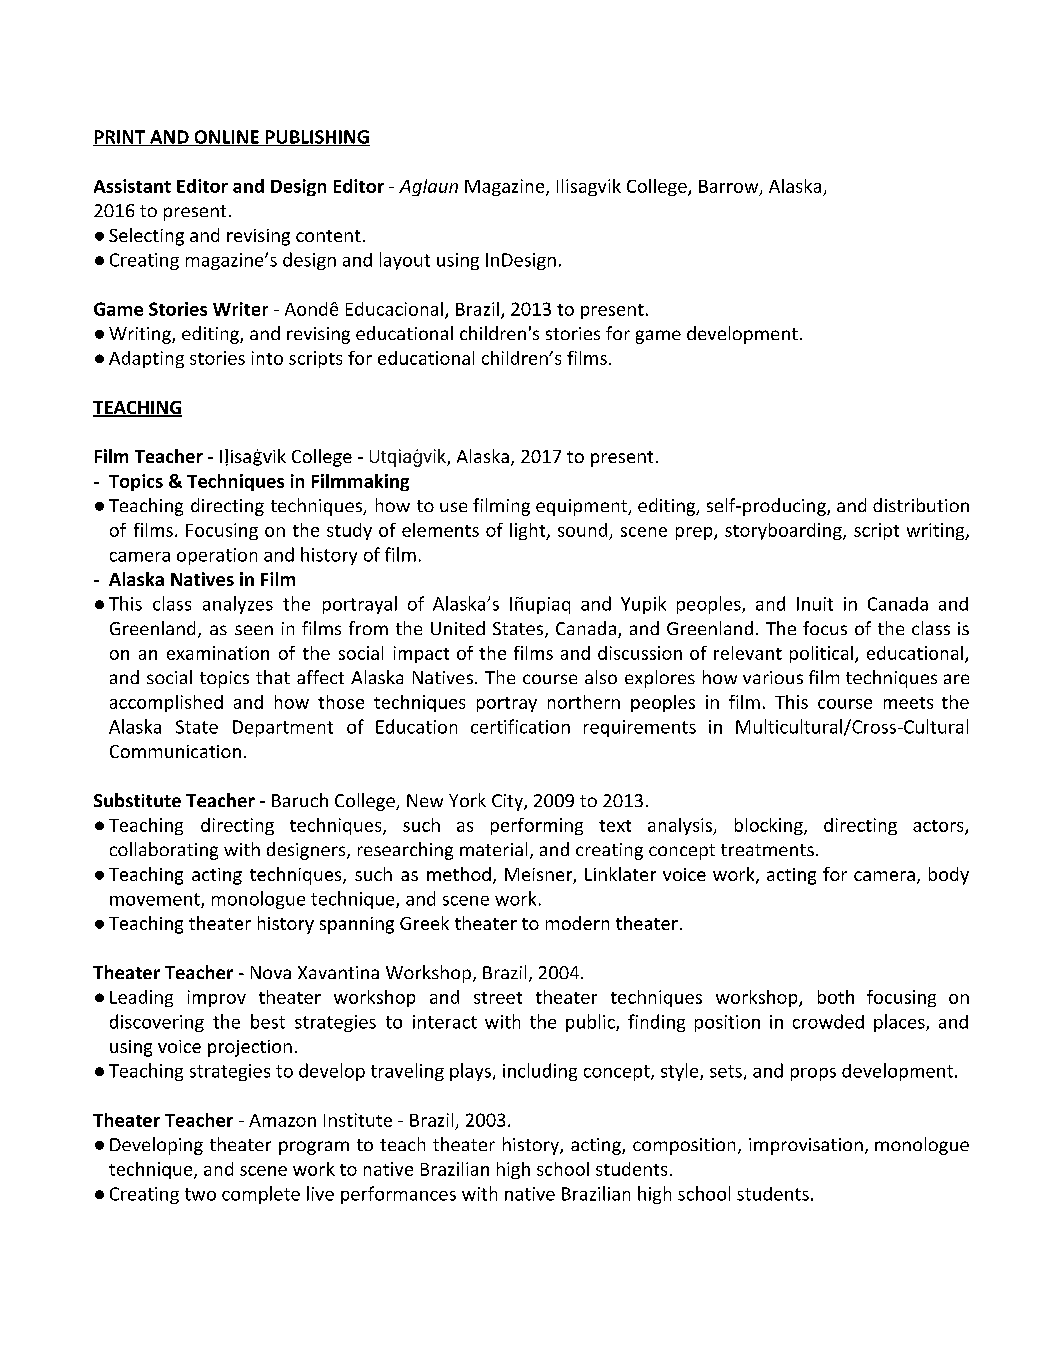  What do you see at coordinates (601, 677) in the screenshot?
I see `also` at bounding box center [601, 677].
